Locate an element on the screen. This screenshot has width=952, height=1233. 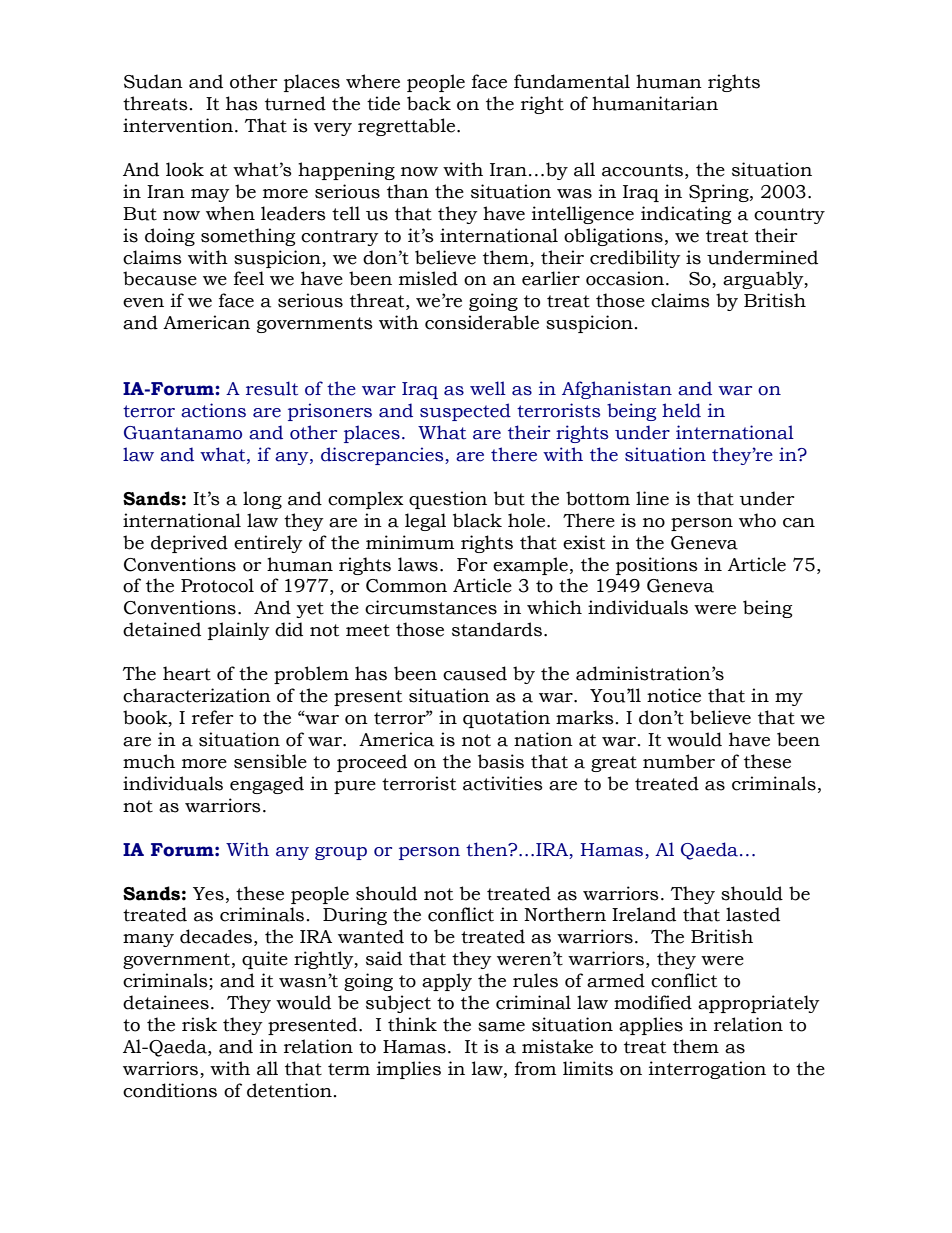
actions is located at coordinates (213, 410).
